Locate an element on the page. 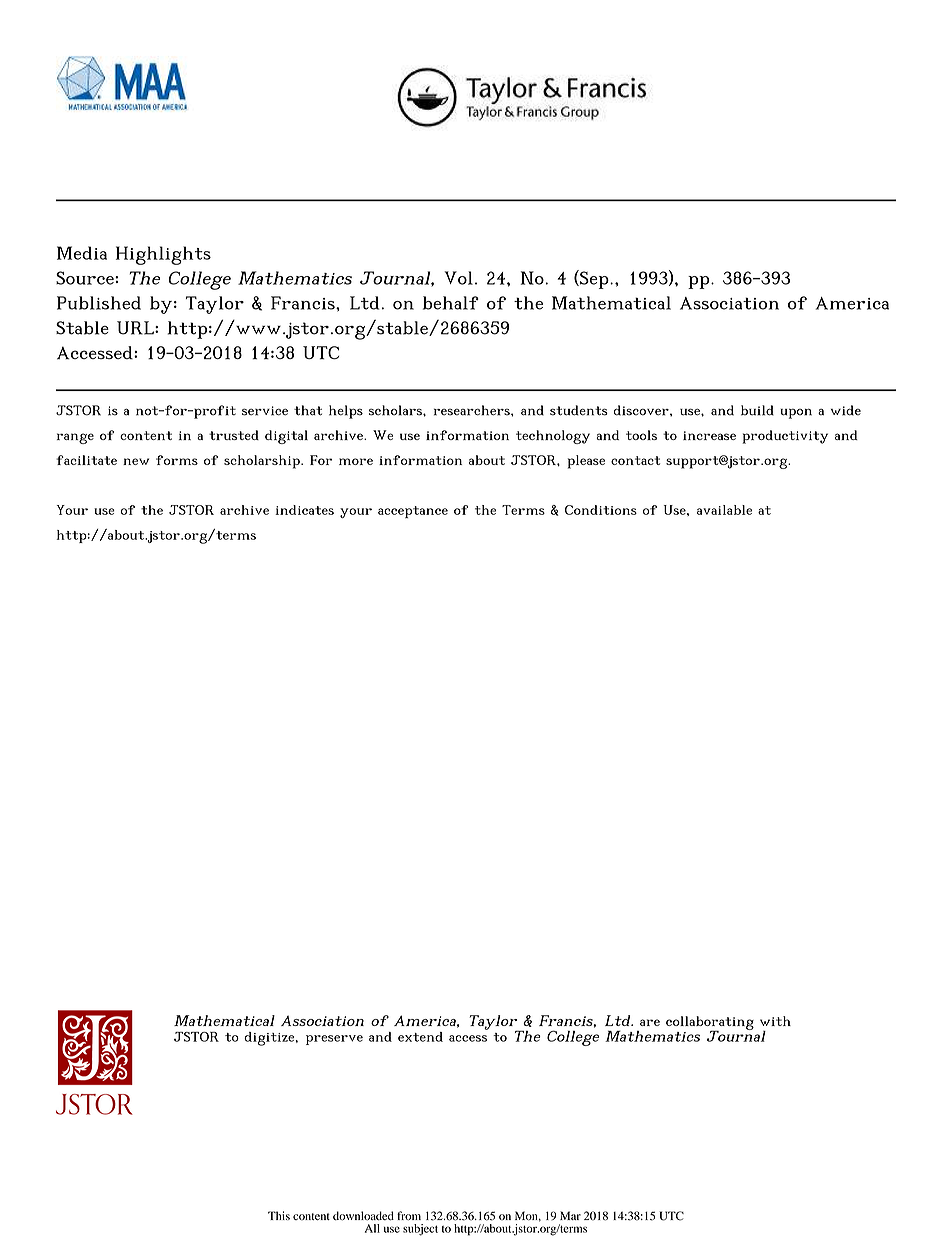 The width and height of the image is (952, 1245). Vol is located at coordinates (458, 278).
